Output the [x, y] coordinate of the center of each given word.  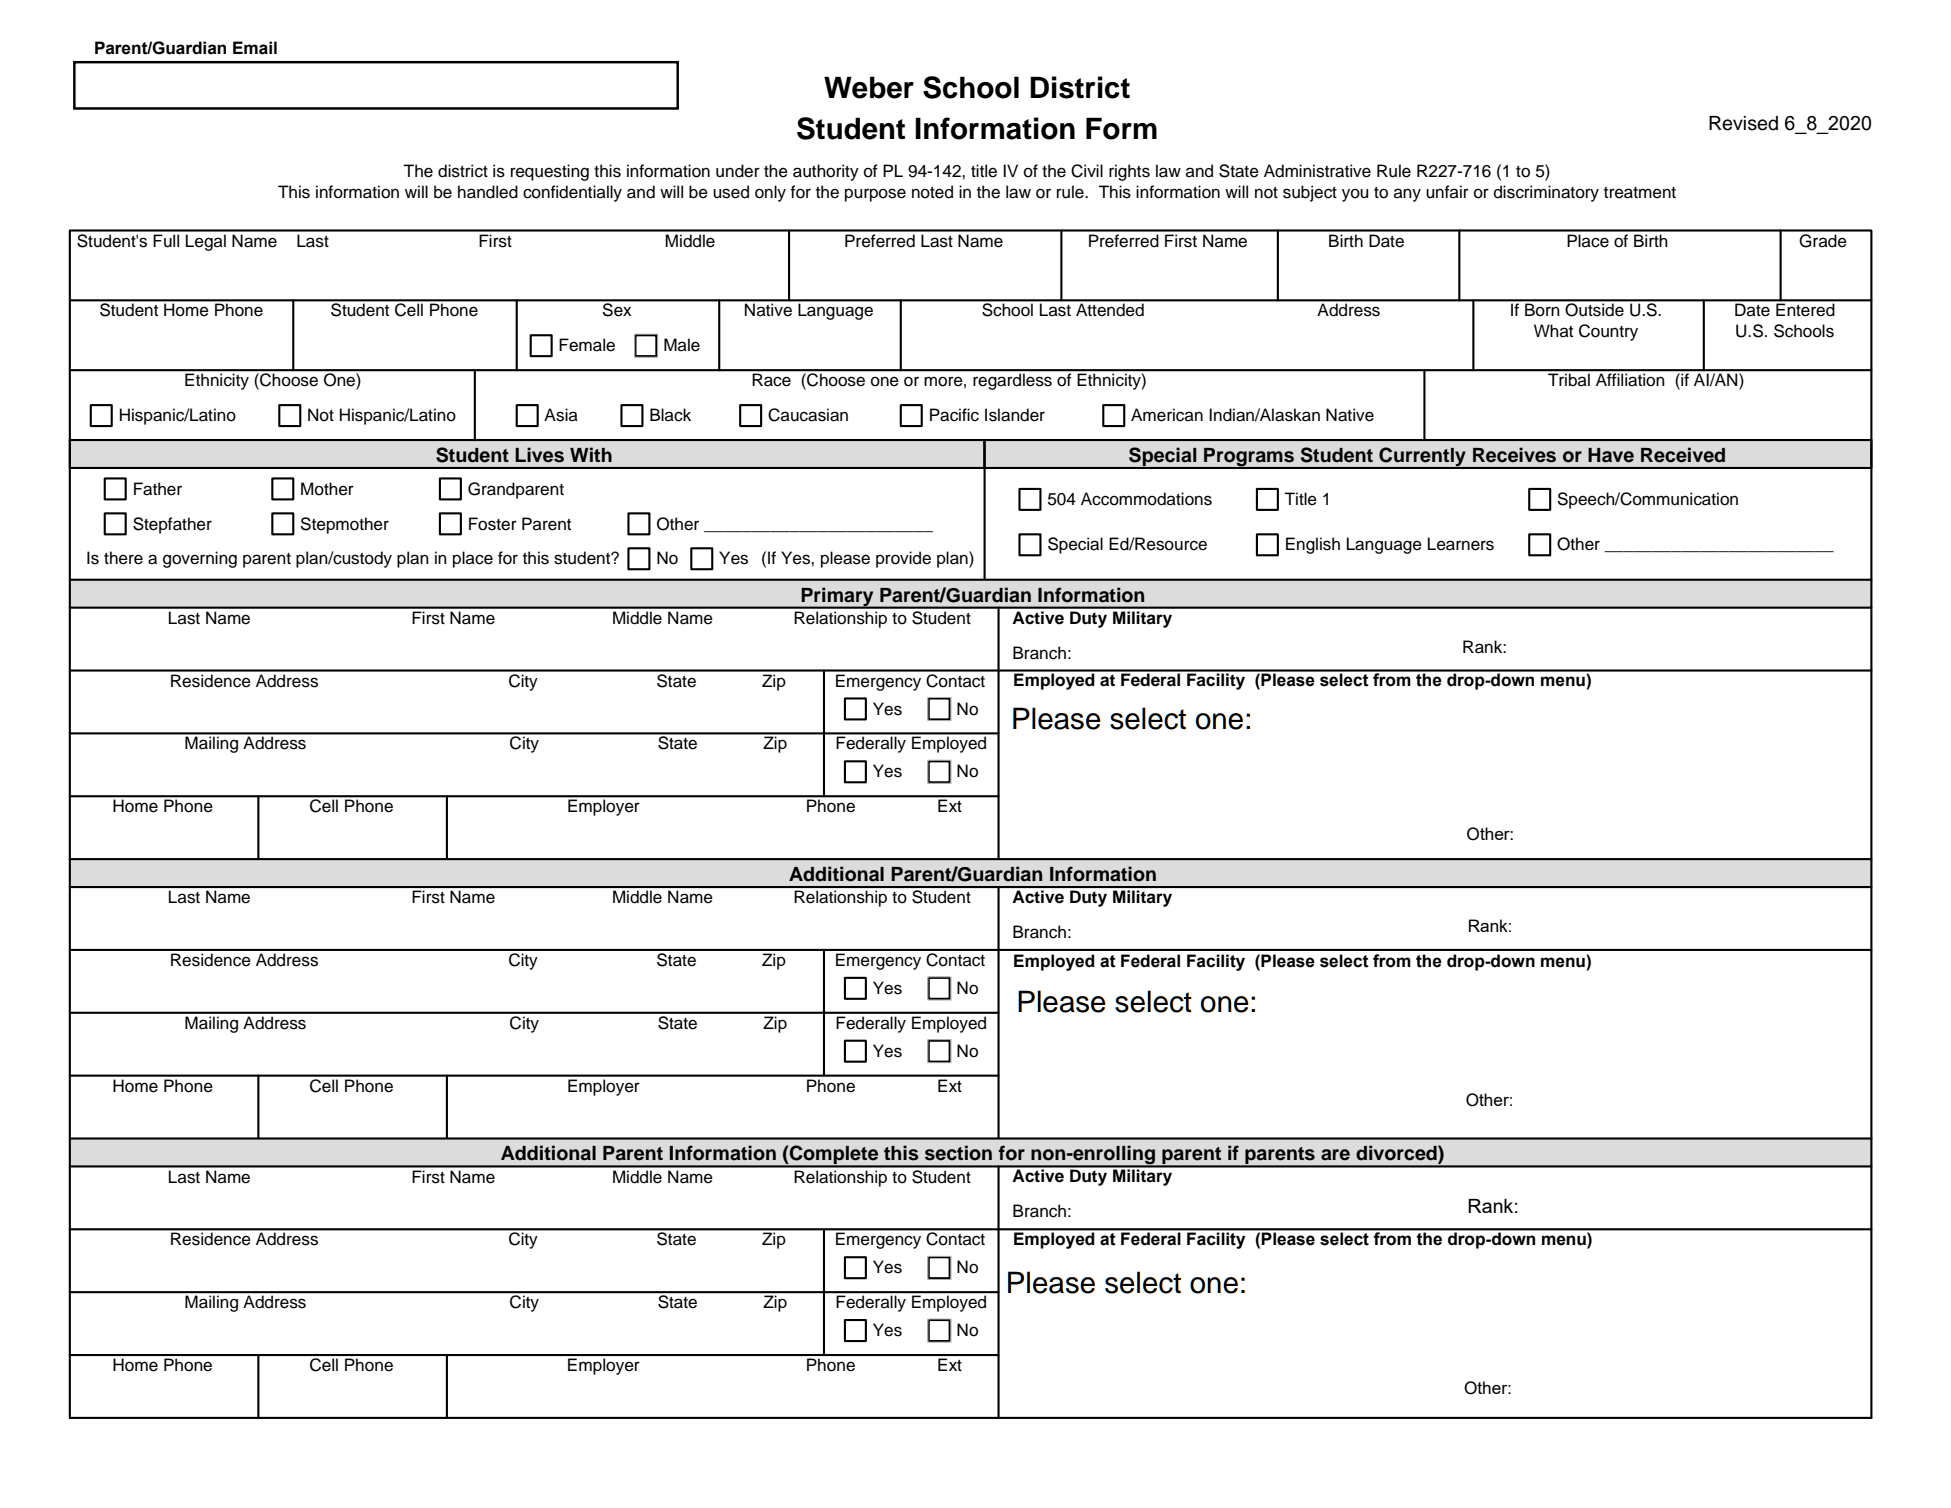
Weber [869, 87]
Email [255, 48]
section [958, 1153]
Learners [1461, 544]
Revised [1743, 123]
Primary [837, 597]
